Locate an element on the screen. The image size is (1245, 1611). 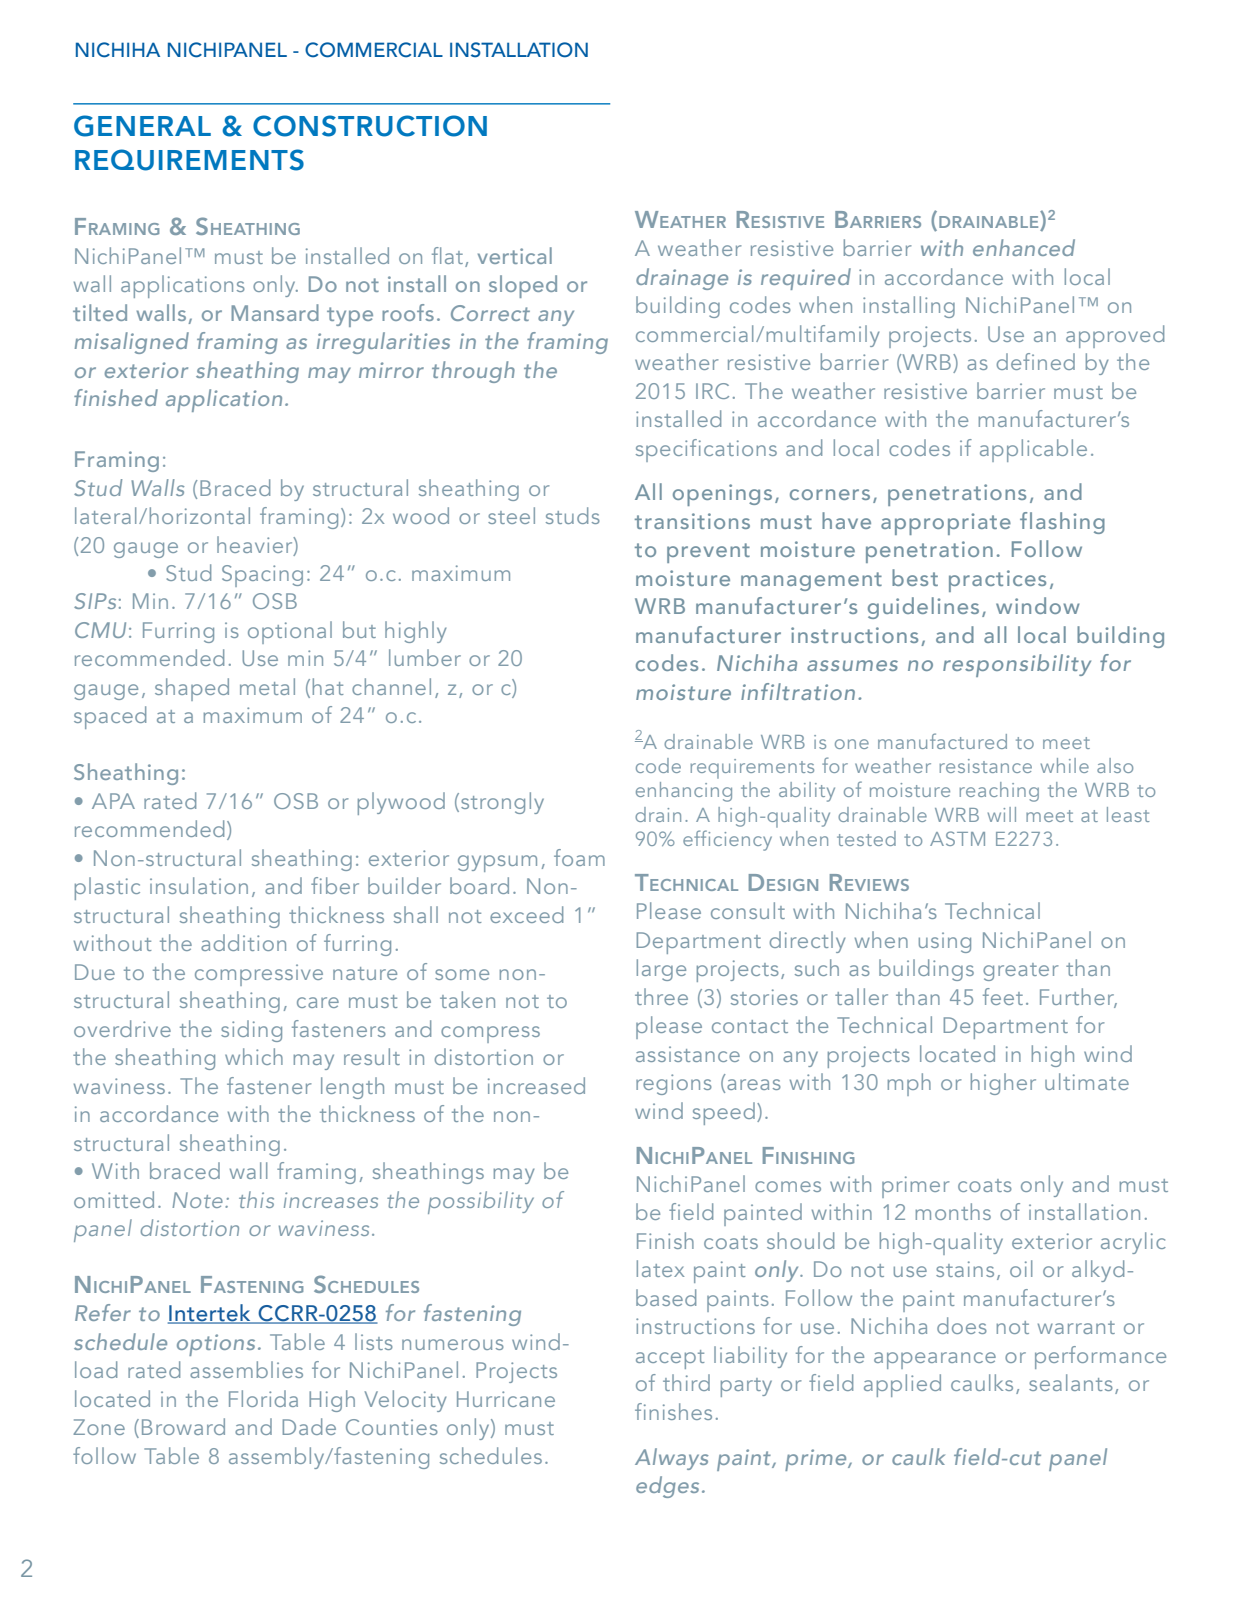
Spacing is located at coordinates (262, 576).
